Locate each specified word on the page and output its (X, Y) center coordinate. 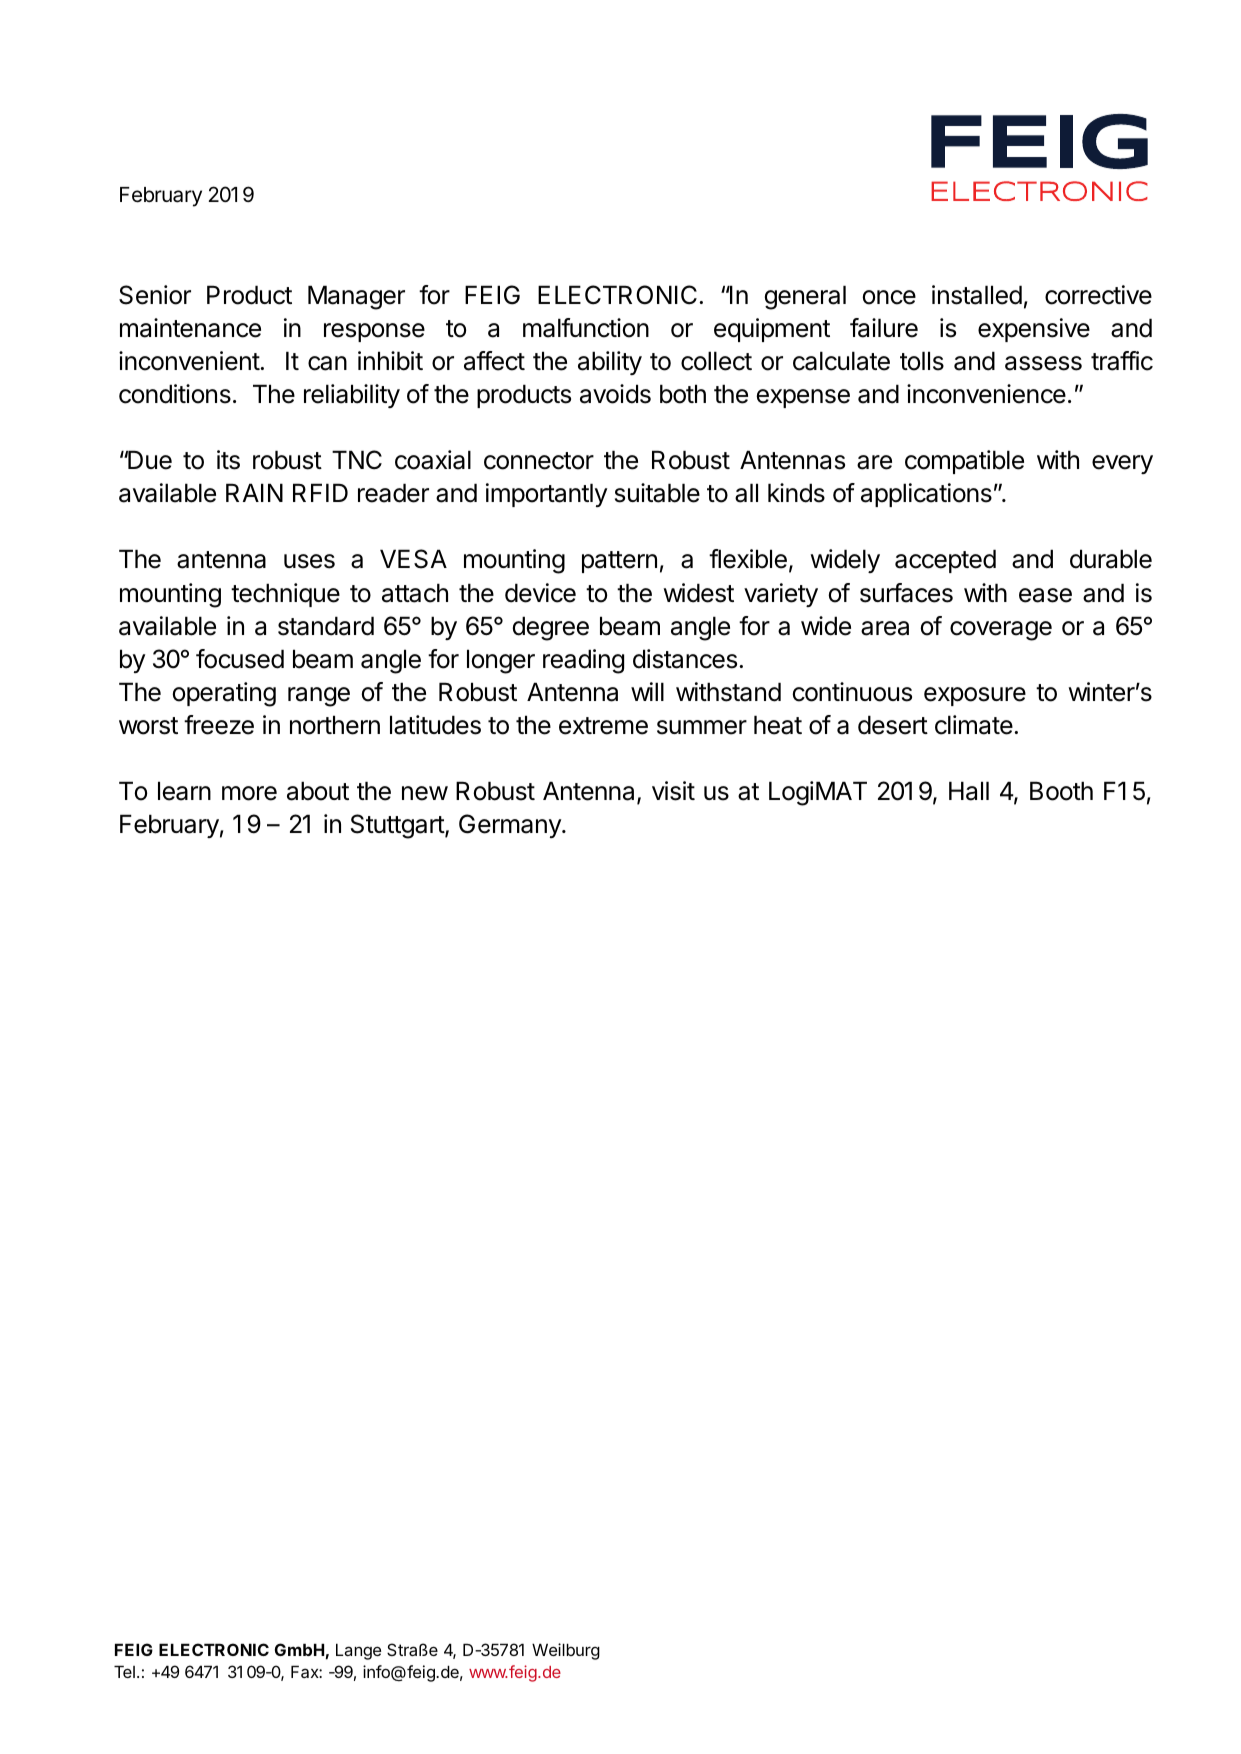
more (249, 793)
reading (583, 661)
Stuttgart (398, 826)
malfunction (586, 328)
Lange (358, 1651)
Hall (969, 791)
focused (240, 659)
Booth (1061, 791)
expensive (1034, 330)
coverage (1001, 631)
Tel (124, 1671)
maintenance (190, 328)
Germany (511, 826)
